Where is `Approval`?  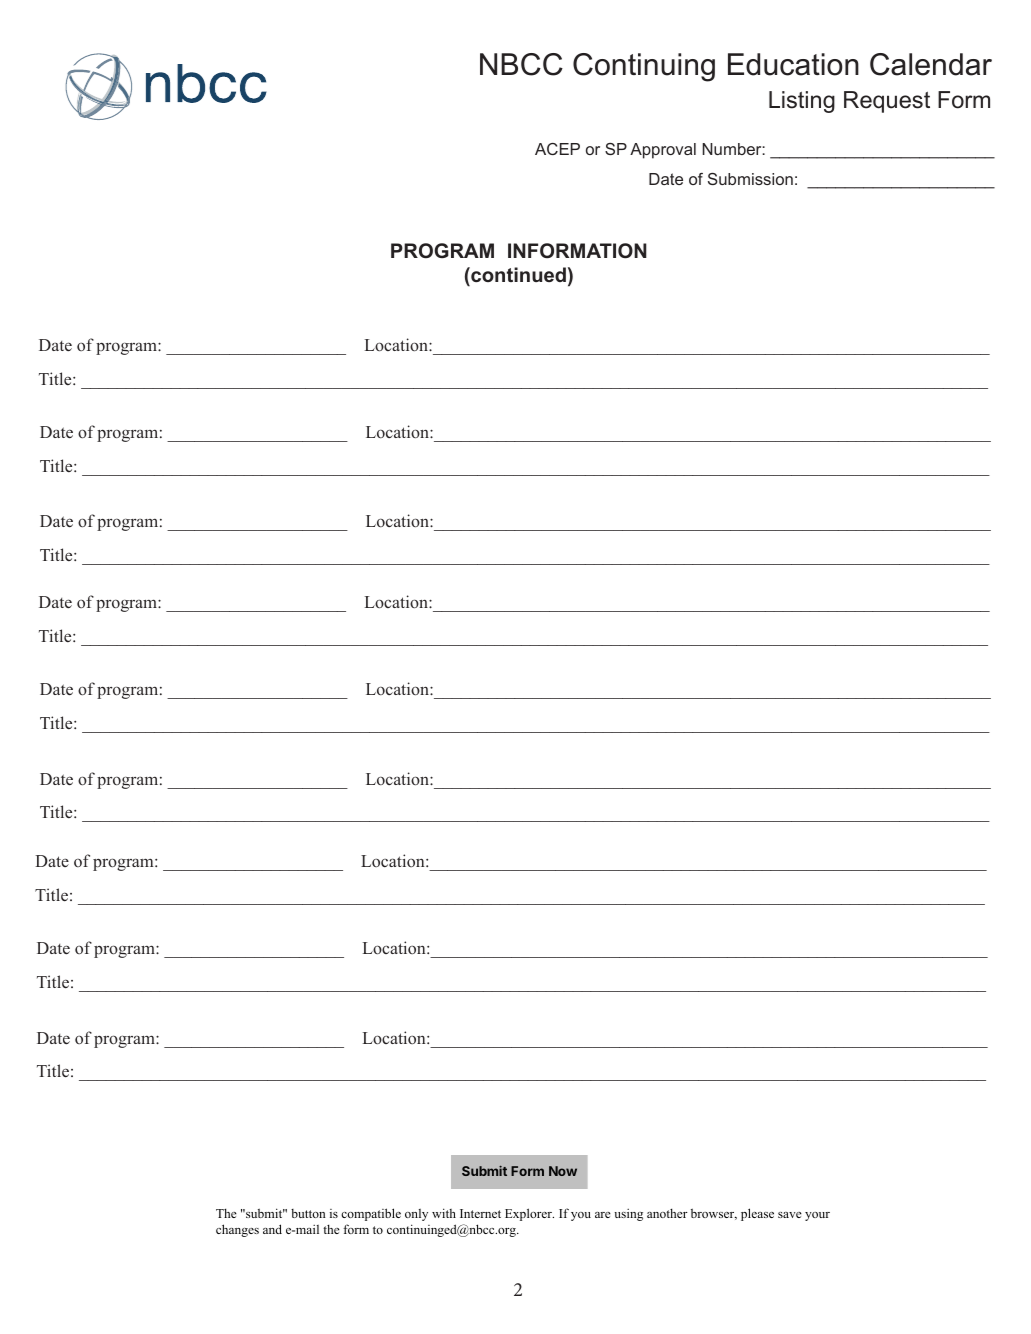
Approval is located at coordinates (663, 151).
